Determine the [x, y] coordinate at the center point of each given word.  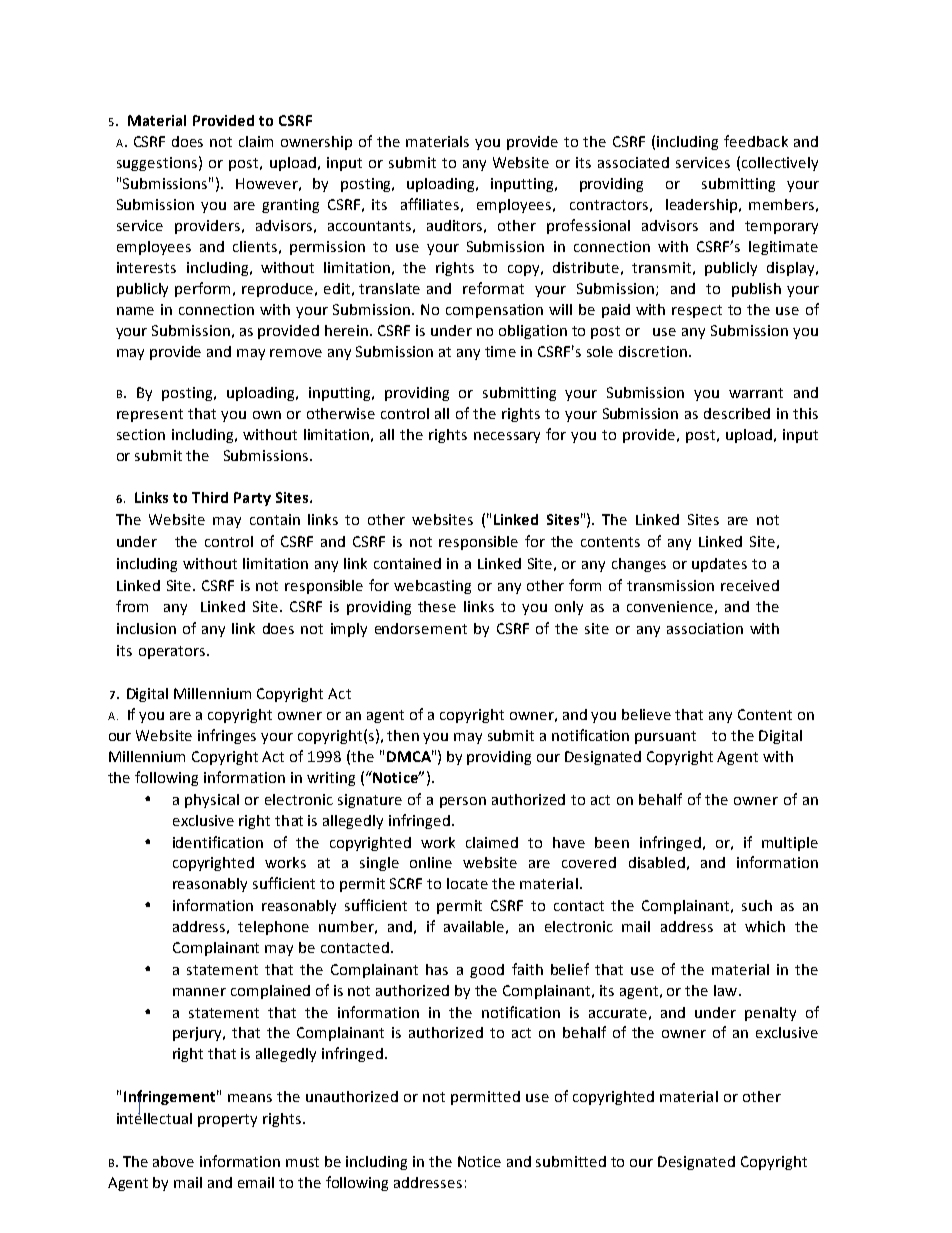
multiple [790, 844]
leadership [703, 206]
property [227, 1120]
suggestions [157, 164]
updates [719, 565]
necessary [507, 437]
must [302, 1162]
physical [212, 801]
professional [588, 226]
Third [210, 497]
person [463, 802]
